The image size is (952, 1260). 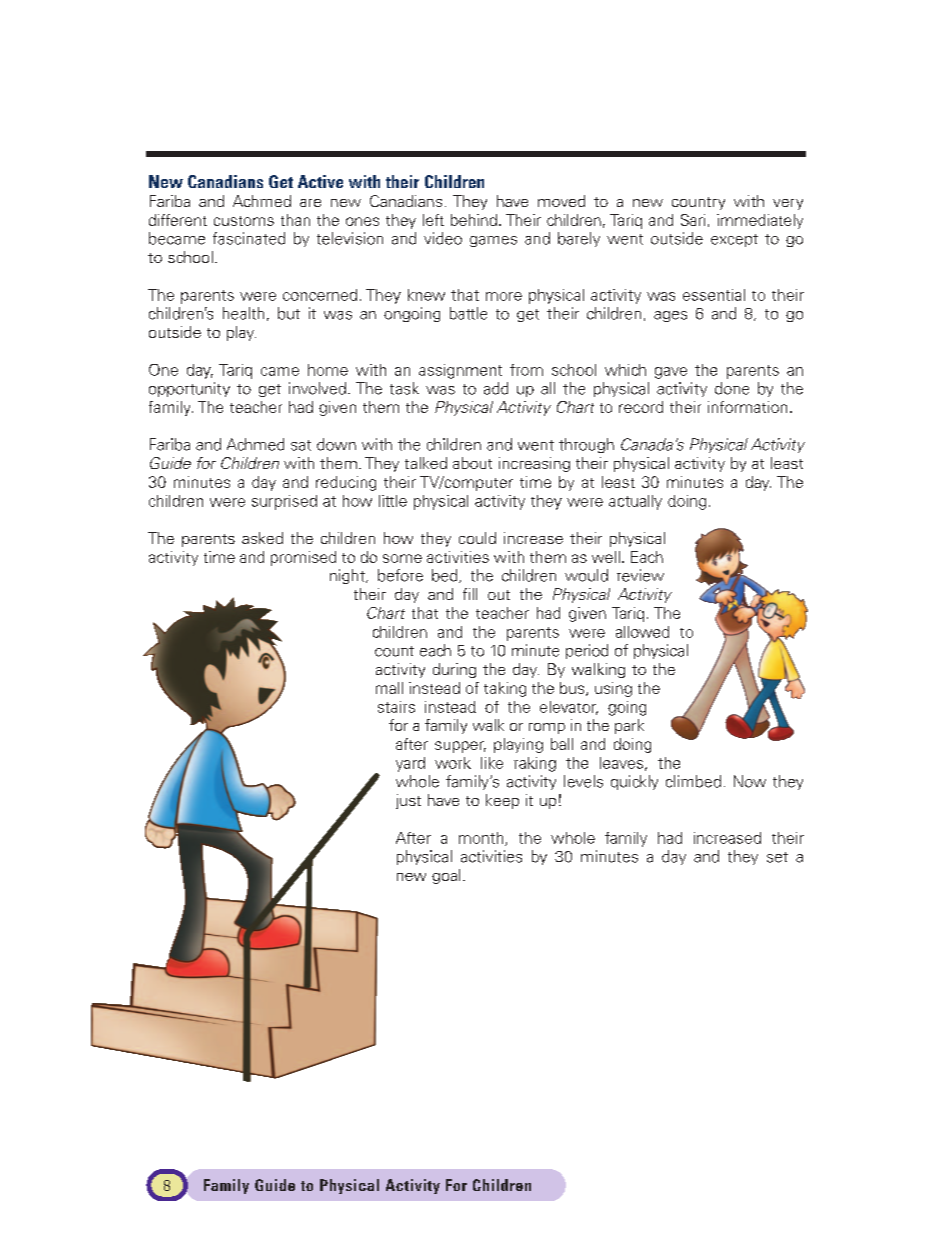 What do you see at coordinates (613, 689) in the screenshot?
I see `using` at bounding box center [613, 689].
